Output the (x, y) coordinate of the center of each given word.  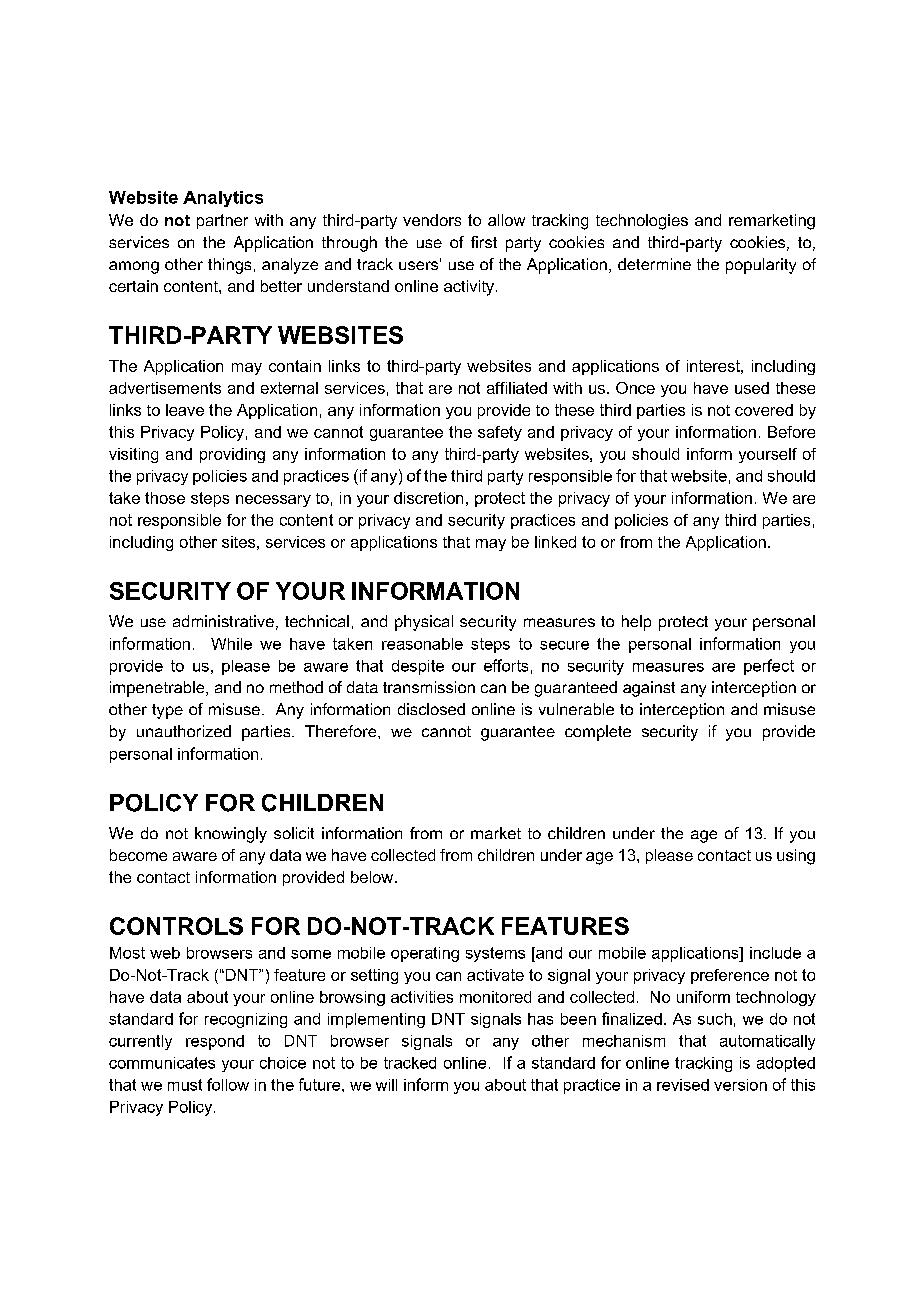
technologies (642, 222)
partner (222, 221)
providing (232, 455)
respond (215, 1042)
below (373, 877)
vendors (432, 220)
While (231, 644)
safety (500, 433)
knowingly (231, 835)
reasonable (422, 644)
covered (764, 410)
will (386, 1085)
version (740, 1085)
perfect (769, 667)
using (796, 857)
